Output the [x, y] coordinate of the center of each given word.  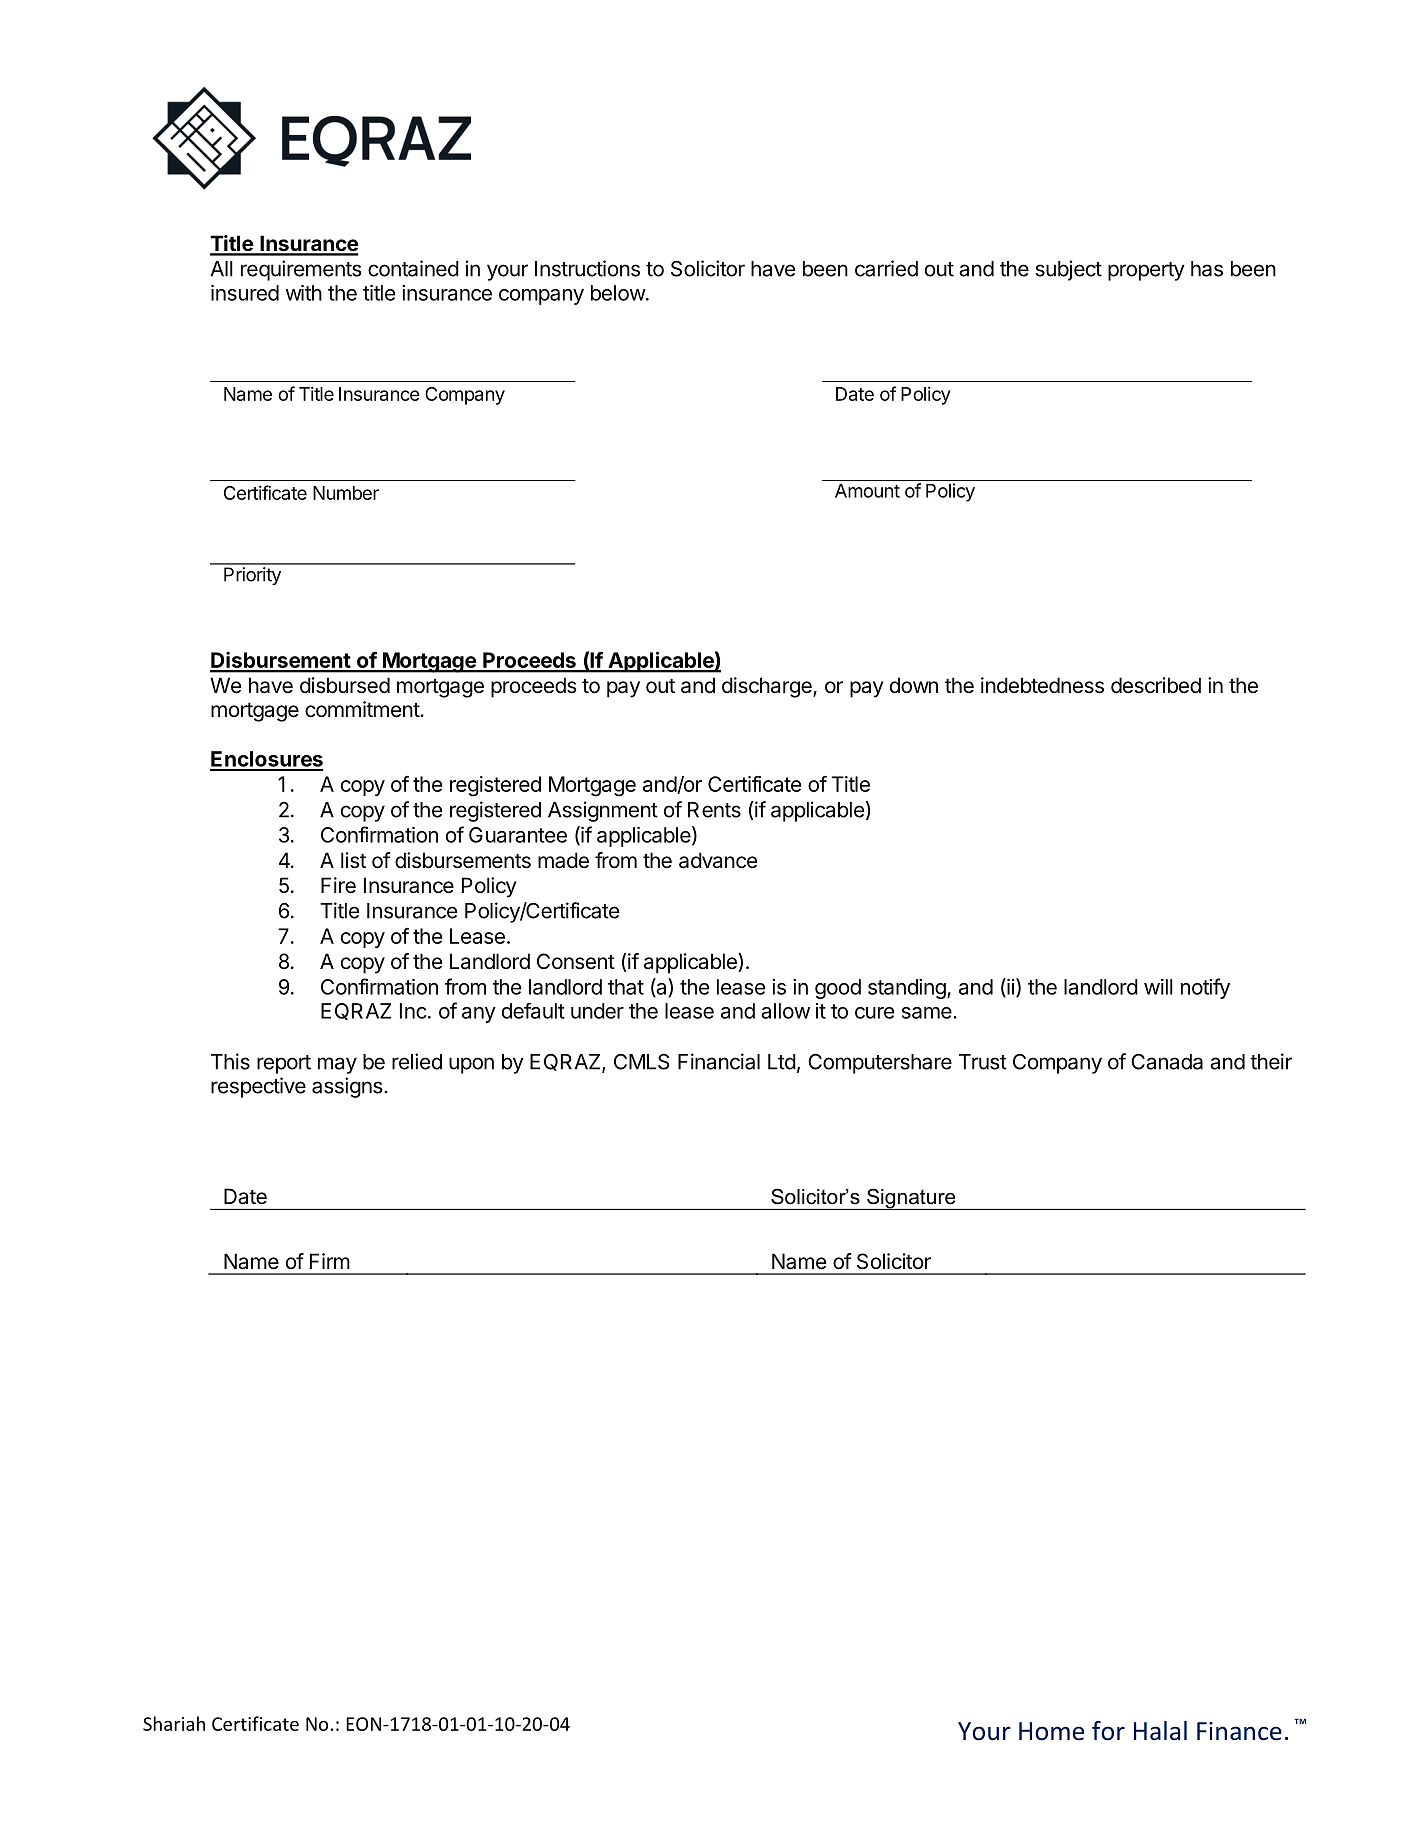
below [618, 293]
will [1158, 987]
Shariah [174, 1723]
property [1146, 271]
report [284, 1064]
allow [785, 1011]
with [304, 293]
